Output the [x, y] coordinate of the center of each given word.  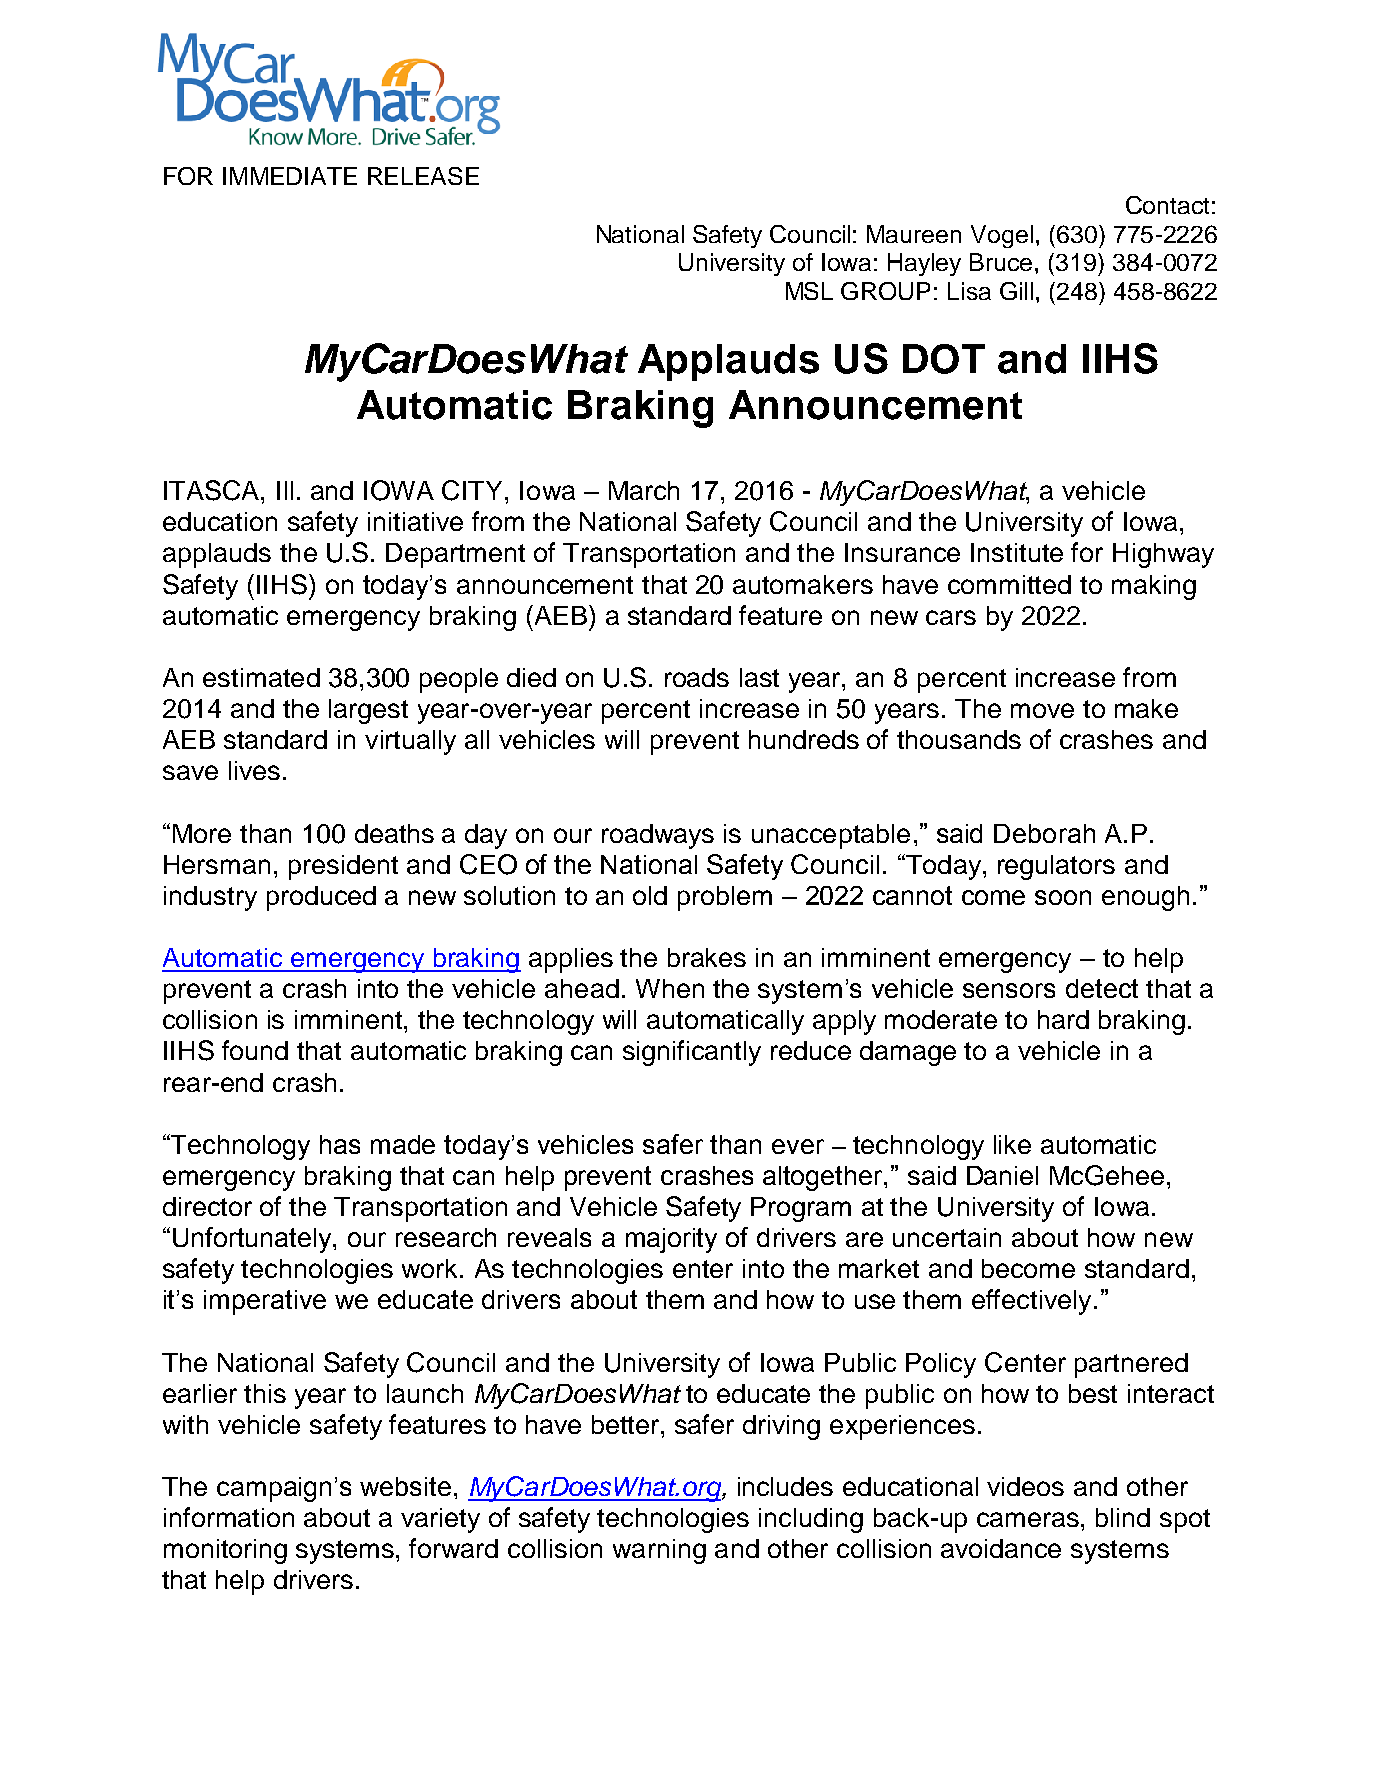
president [343, 867]
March [644, 490]
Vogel [1002, 236]
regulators [1056, 867]
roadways [658, 836]
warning [659, 1551]
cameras [1029, 1519]
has [340, 1144]
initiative [415, 521]
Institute [1017, 552]
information [229, 1517]
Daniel [1002, 1175]
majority [671, 1240]
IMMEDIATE [290, 176]
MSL [809, 291]
